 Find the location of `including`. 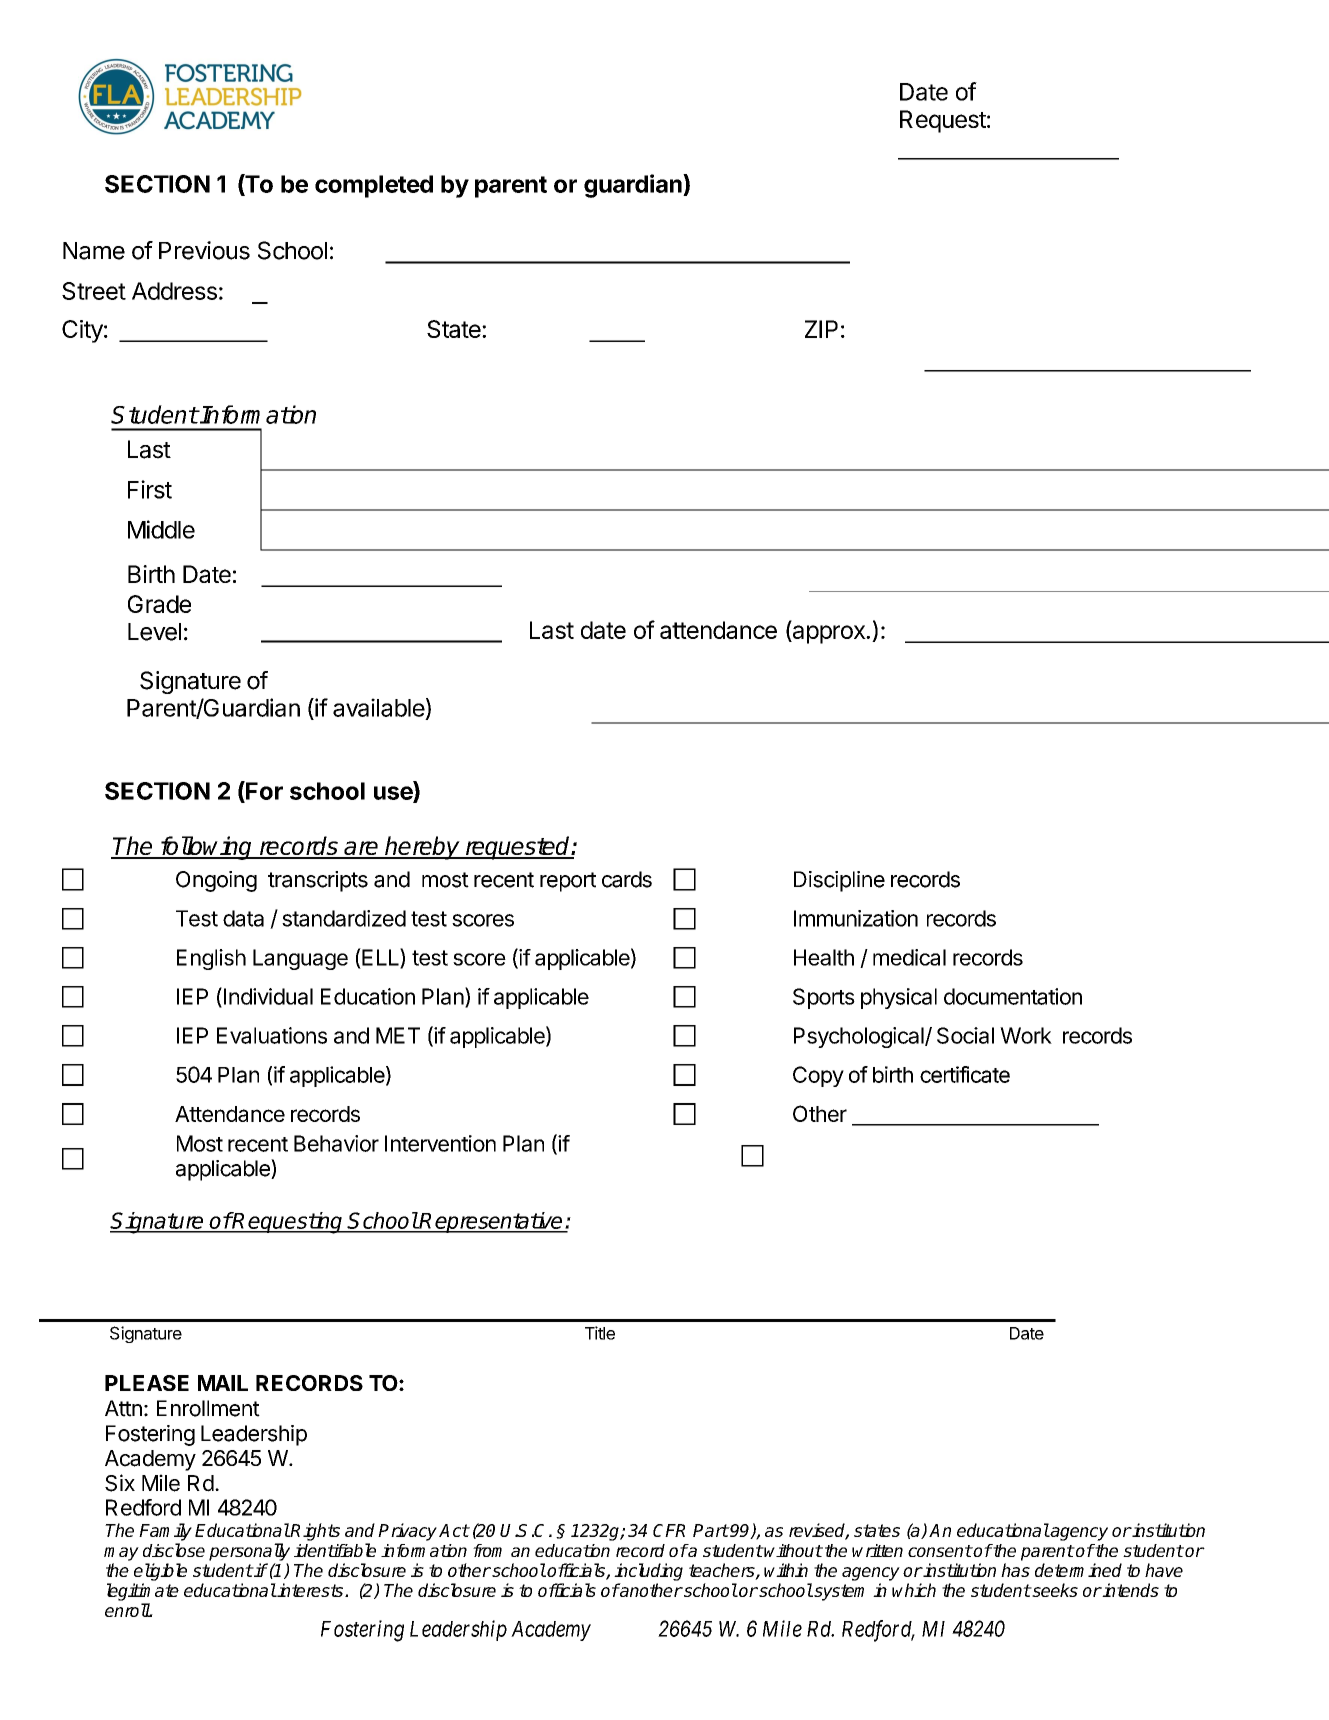

including is located at coordinates (648, 1572).
